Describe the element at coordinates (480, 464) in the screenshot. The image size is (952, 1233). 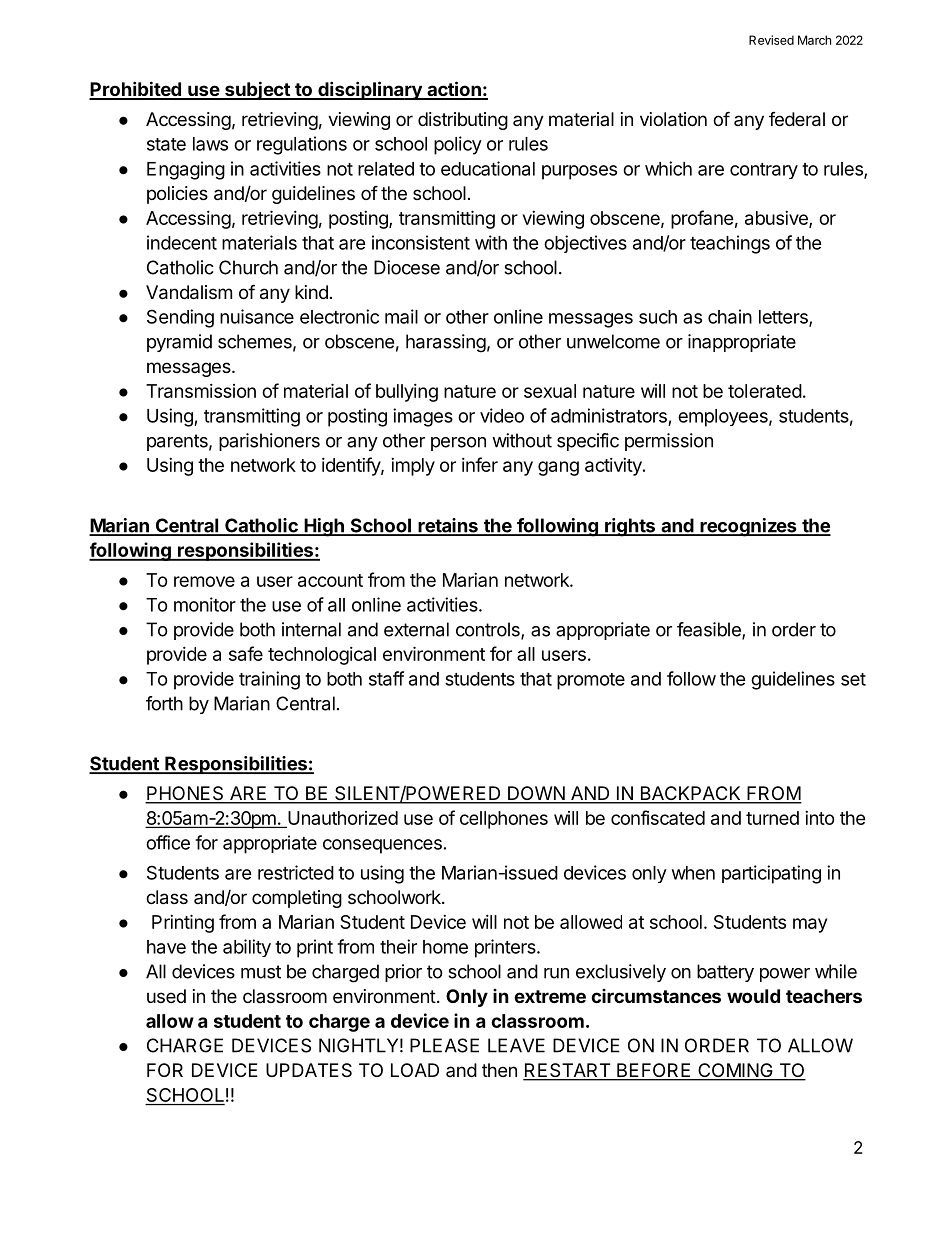
I see `infer` at that location.
